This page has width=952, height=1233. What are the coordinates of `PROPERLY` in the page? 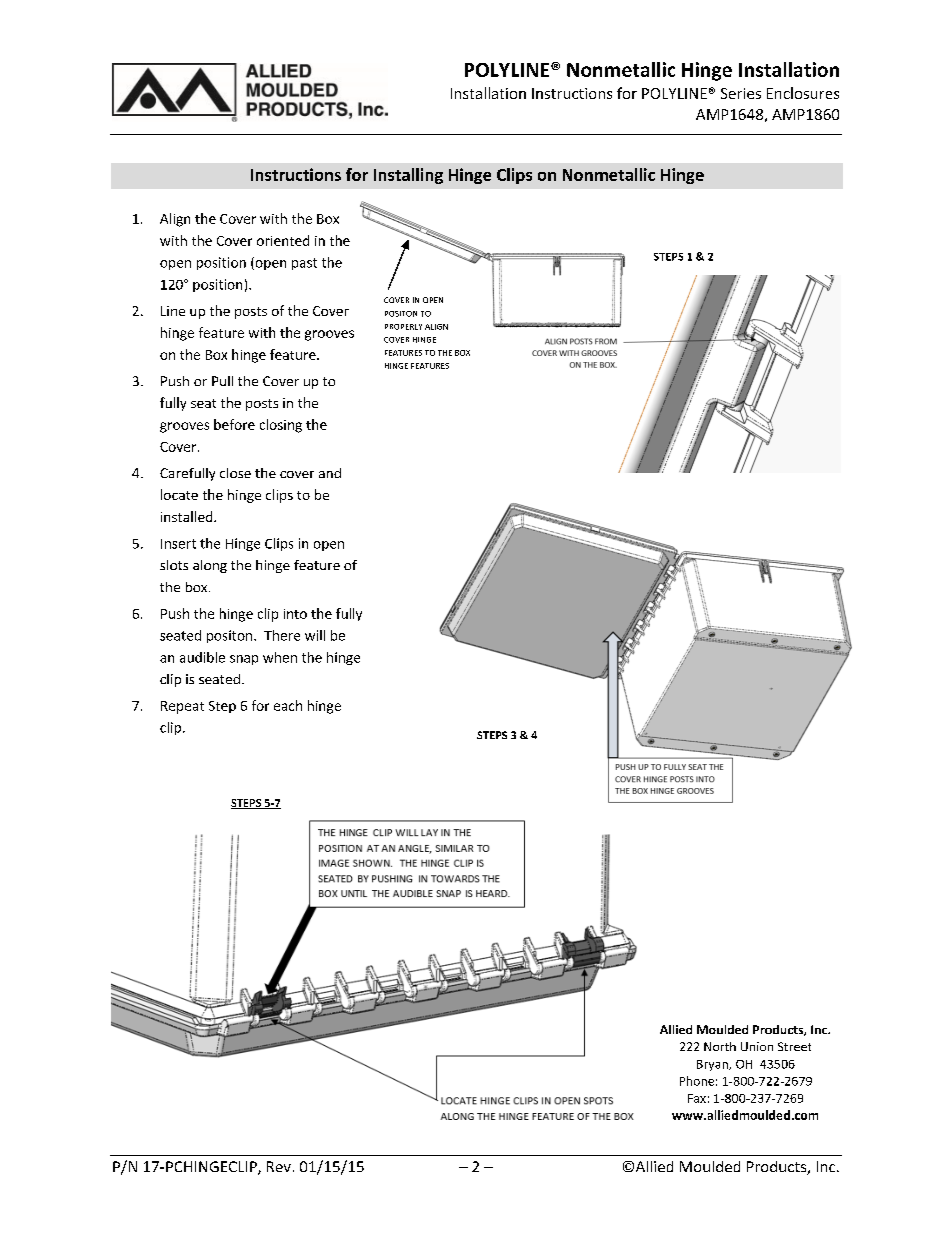 It's located at (403, 327).
